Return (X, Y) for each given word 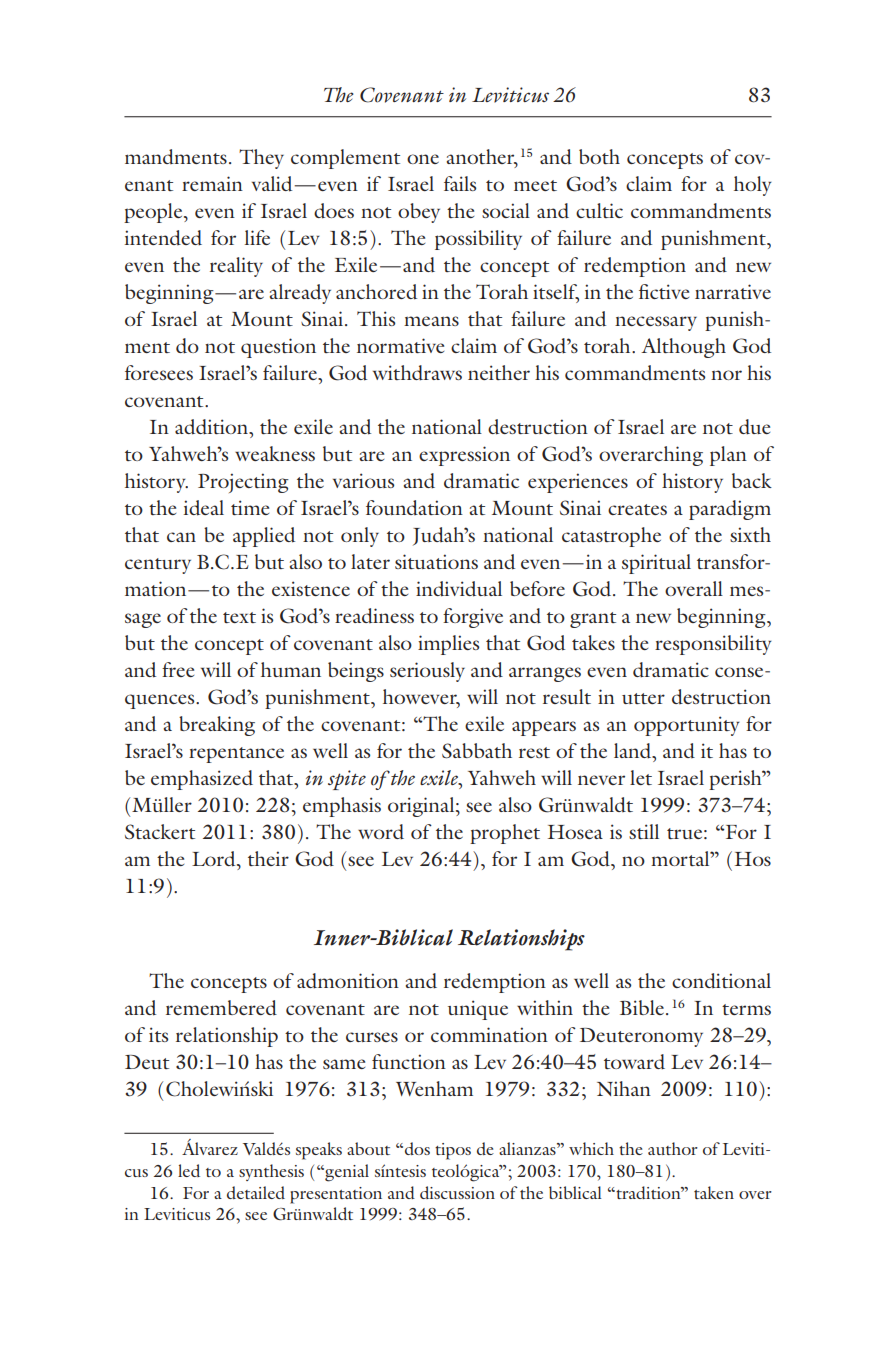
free (178, 669)
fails (460, 183)
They (261, 159)
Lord (215, 859)
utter (643, 698)
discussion (457, 1192)
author (673, 1148)
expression (464, 456)
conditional (721, 980)
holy (753, 186)
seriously (427, 672)
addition (213, 427)
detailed (256, 1192)
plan (728, 456)
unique (478, 1010)
